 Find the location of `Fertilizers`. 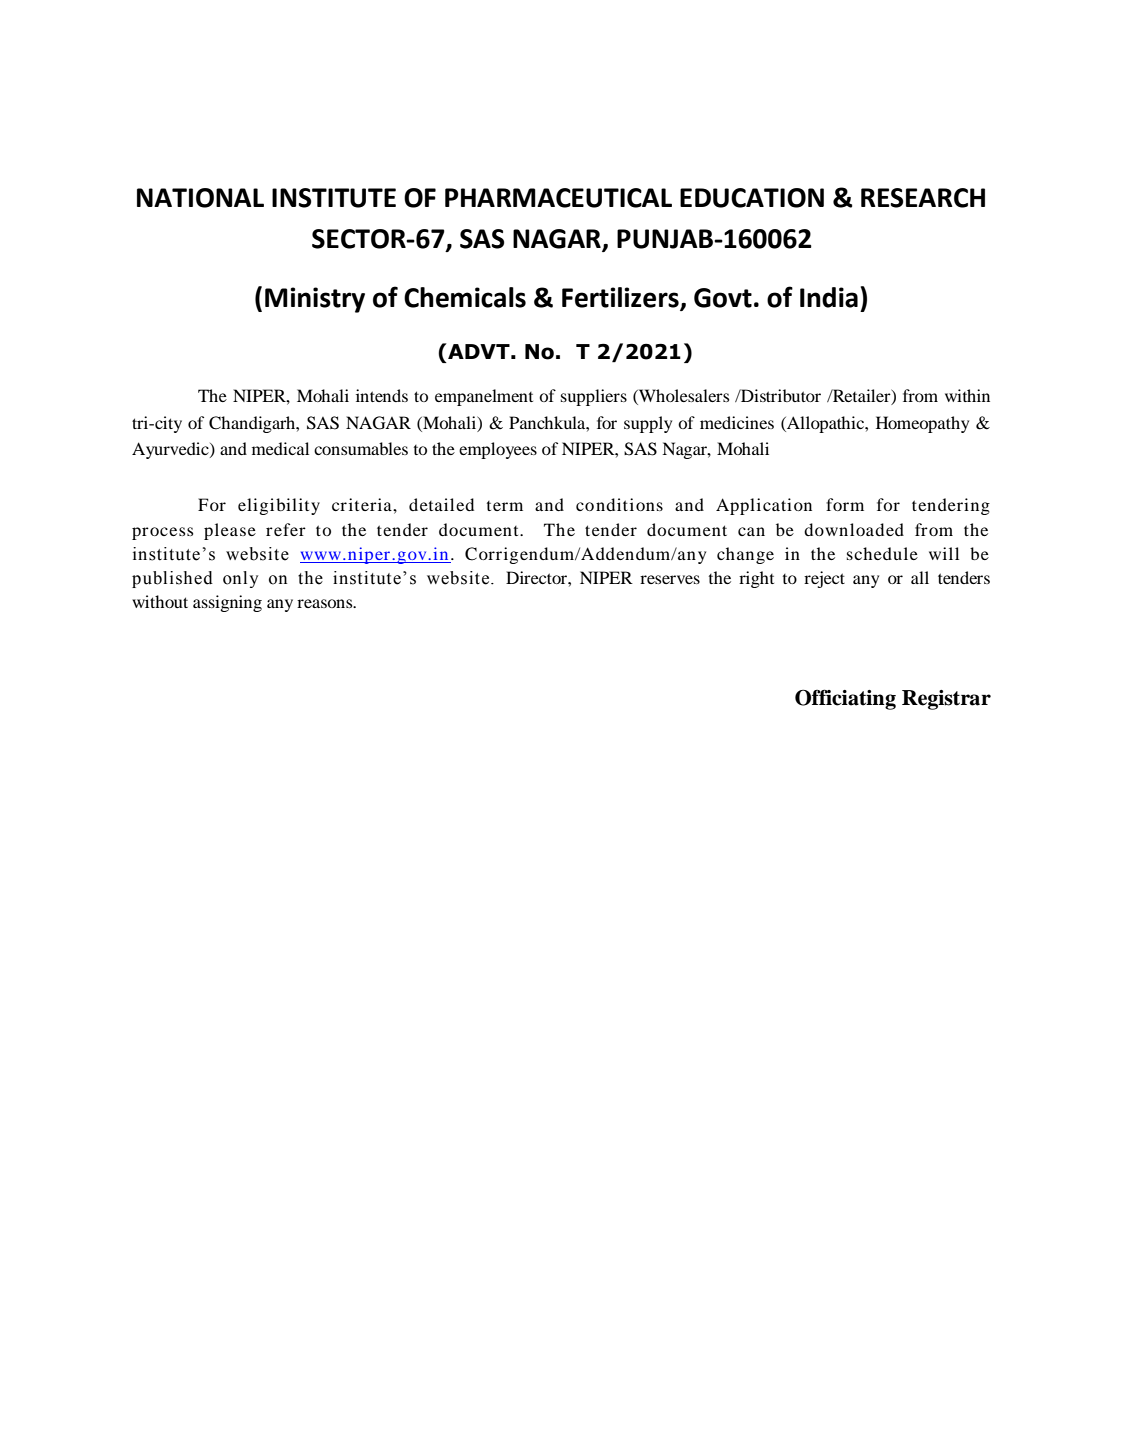

Fertilizers is located at coordinates (621, 298).
